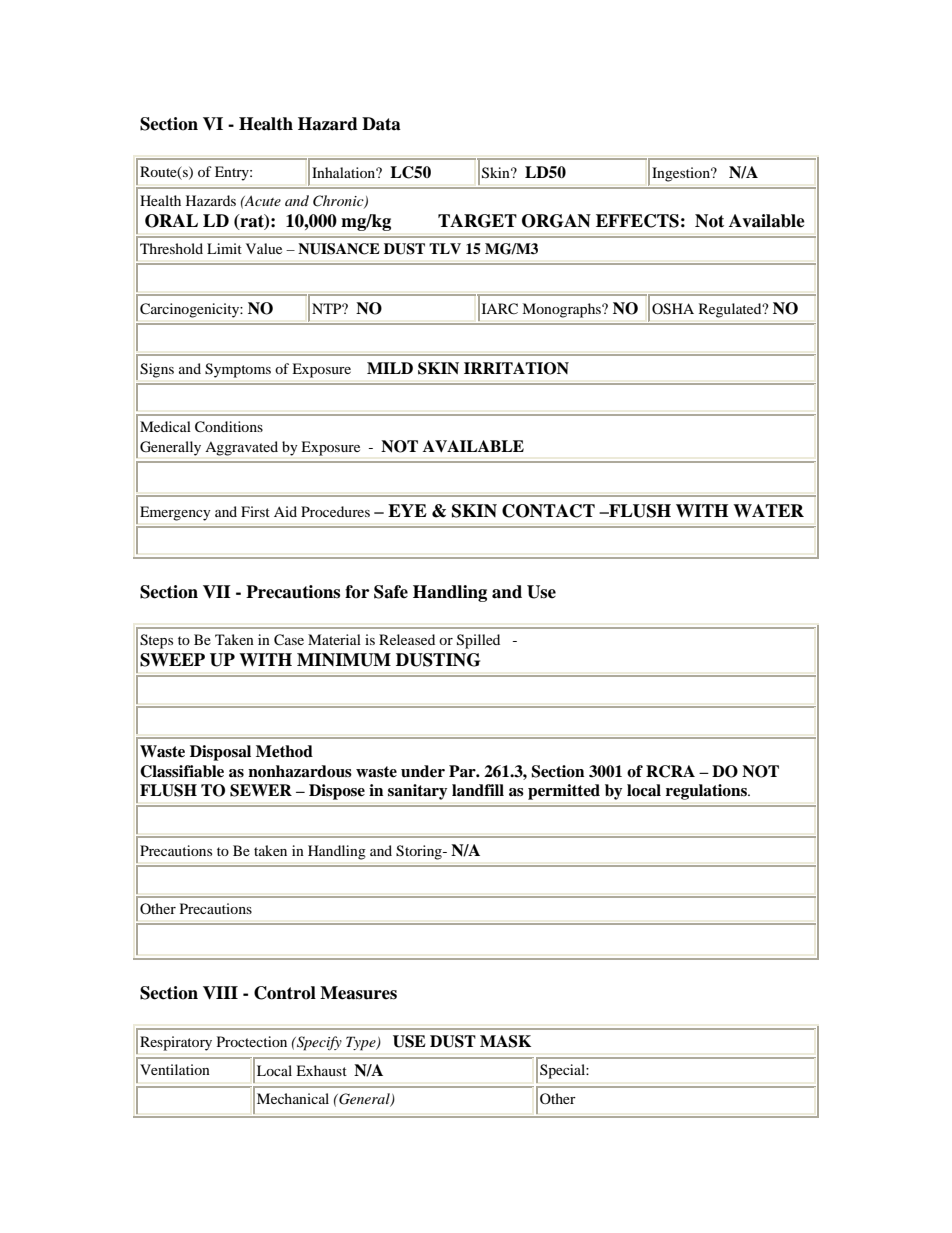 The width and height of the screenshot is (952, 1233). I want to click on Spilled, so click(478, 641).
